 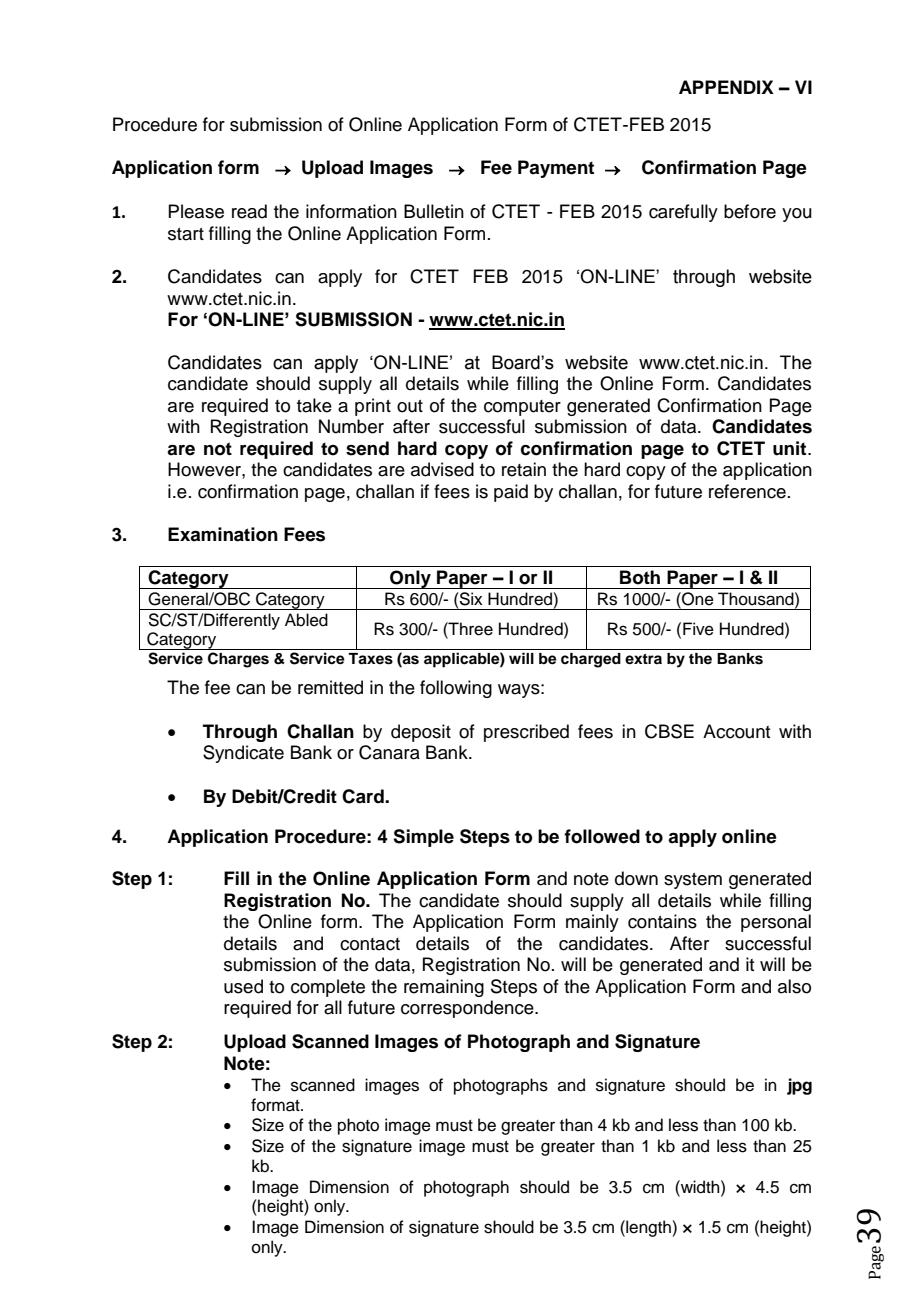 What do you see at coordinates (726, 87) in the screenshot?
I see `APPENDIX` at bounding box center [726, 87].
